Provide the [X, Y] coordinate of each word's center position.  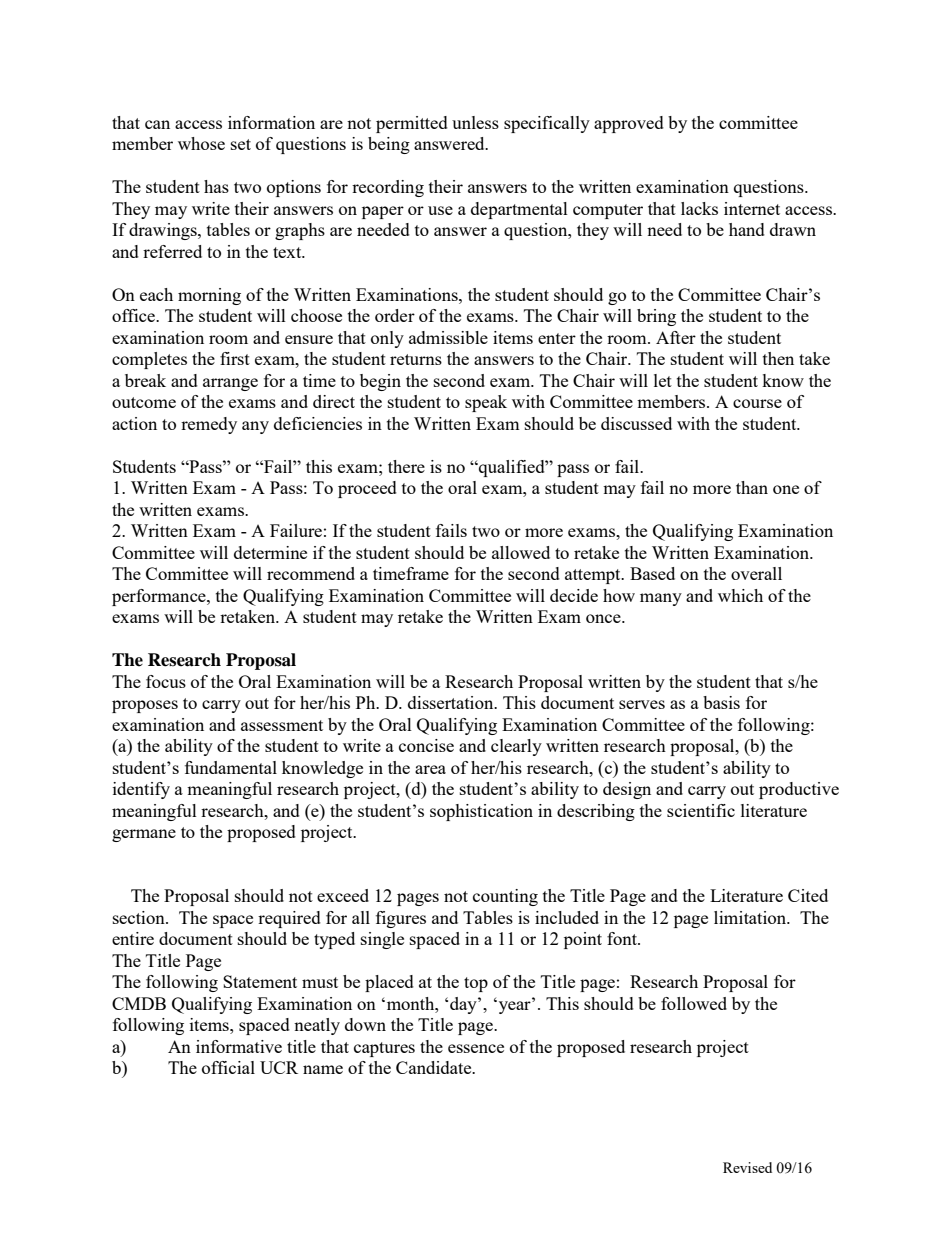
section [140, 917]
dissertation [452, 702]
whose [201, 143]
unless [475, 122]
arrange [230, 384]
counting [505, 897]
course [757, 403]
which [740, 595]
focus [166, 681]
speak [486, 403]
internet [752, 208]
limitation [751, 917]
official [228, 1067]
